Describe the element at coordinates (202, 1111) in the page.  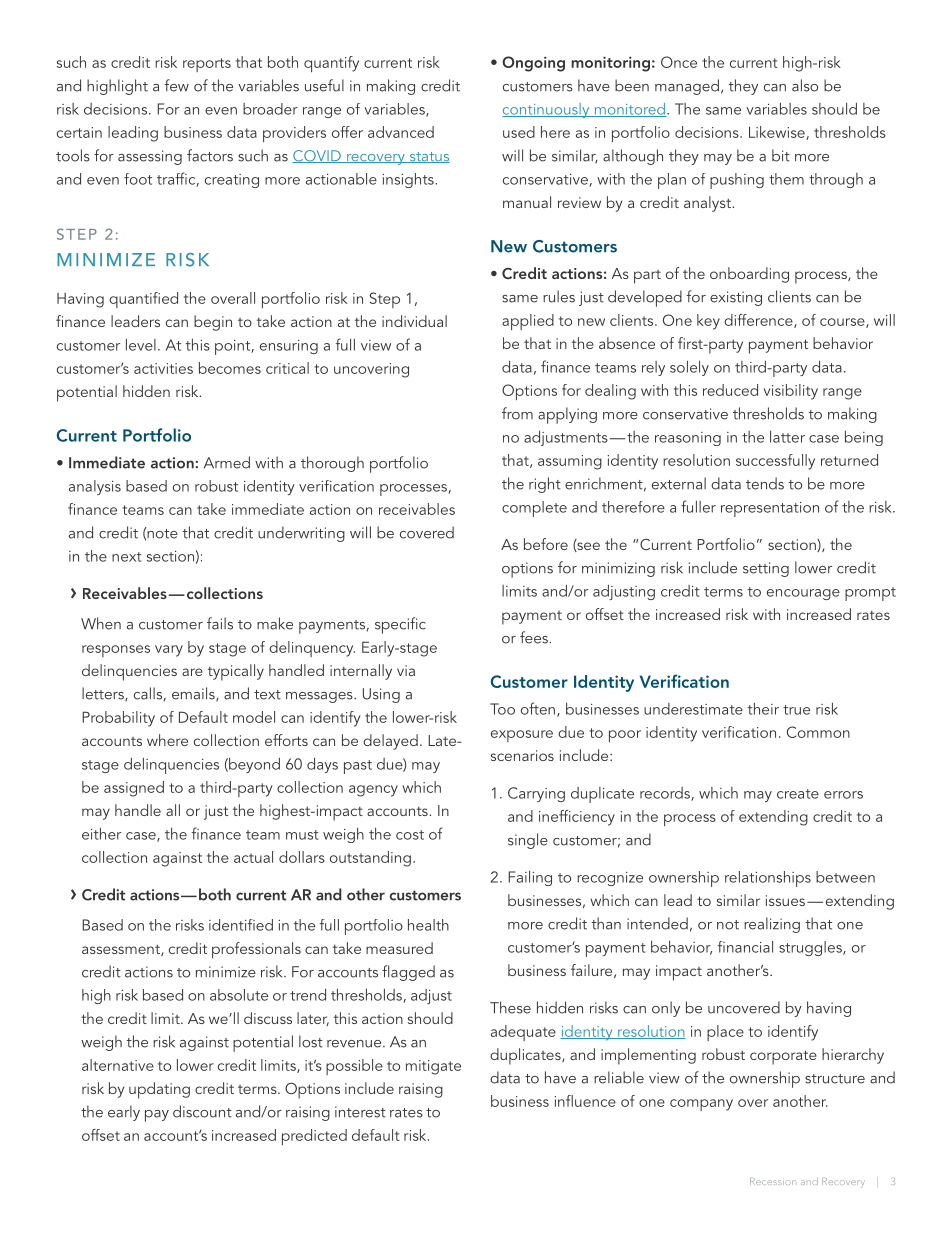
I see `discount` at that location.
